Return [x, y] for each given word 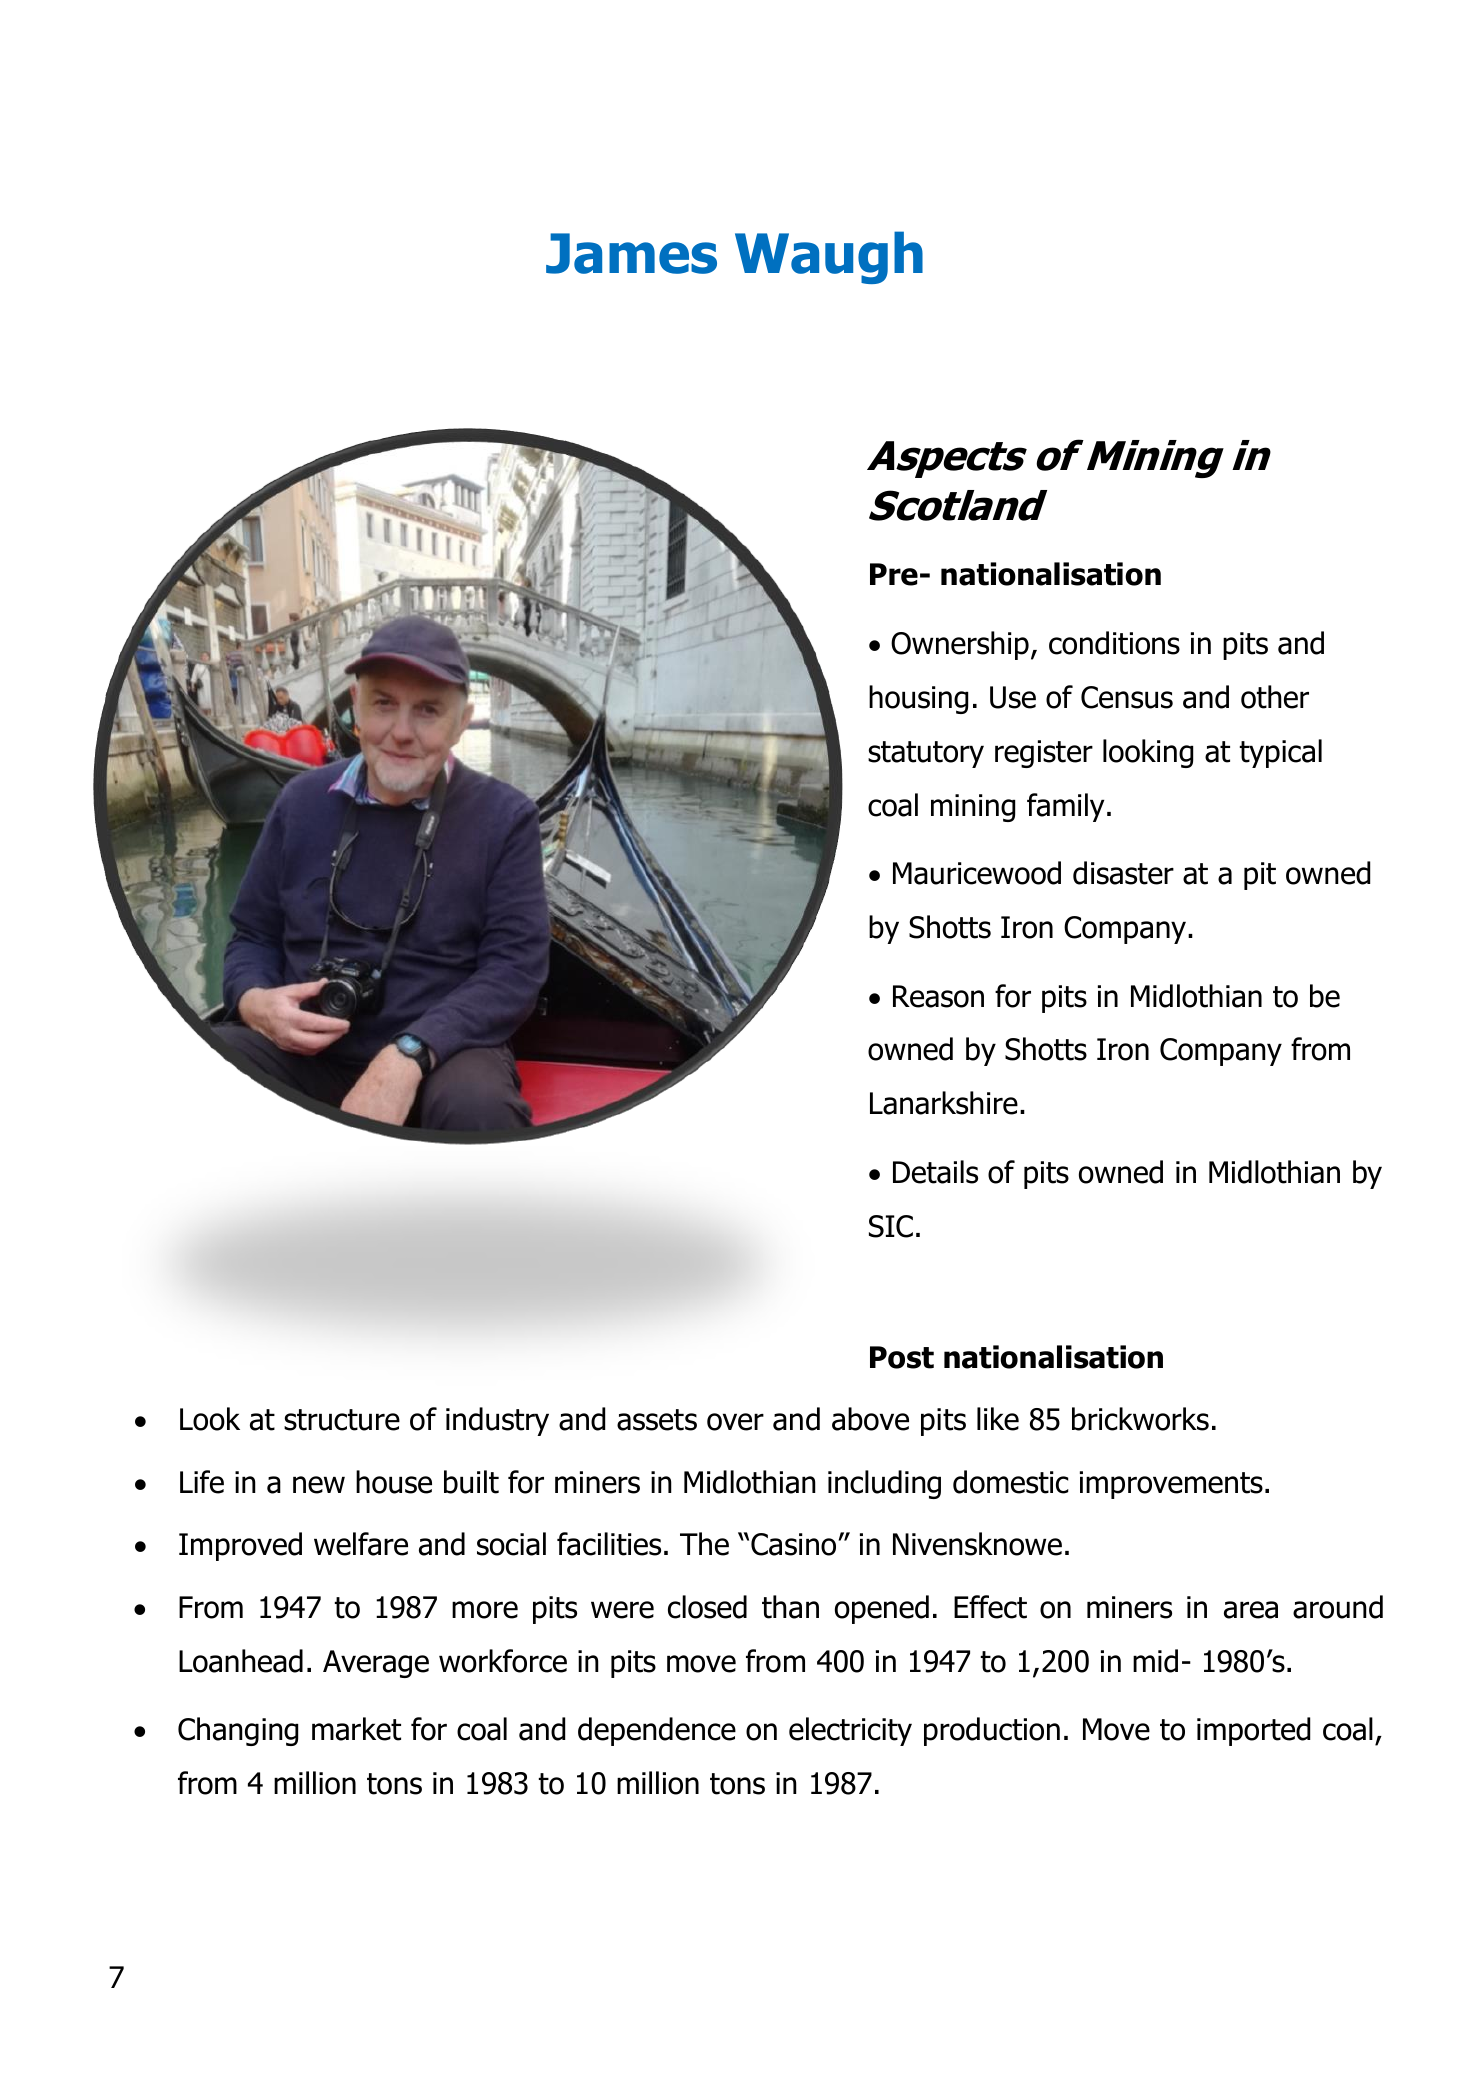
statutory [926, 754]
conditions [1114, 643]
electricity [850, 1731]
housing [918, 699]
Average [376, 1664]
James [631, 253]
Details [935, 1172]
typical [1281, 753]
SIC [891, 1226]
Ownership [960, 645]
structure [342, 1420]
